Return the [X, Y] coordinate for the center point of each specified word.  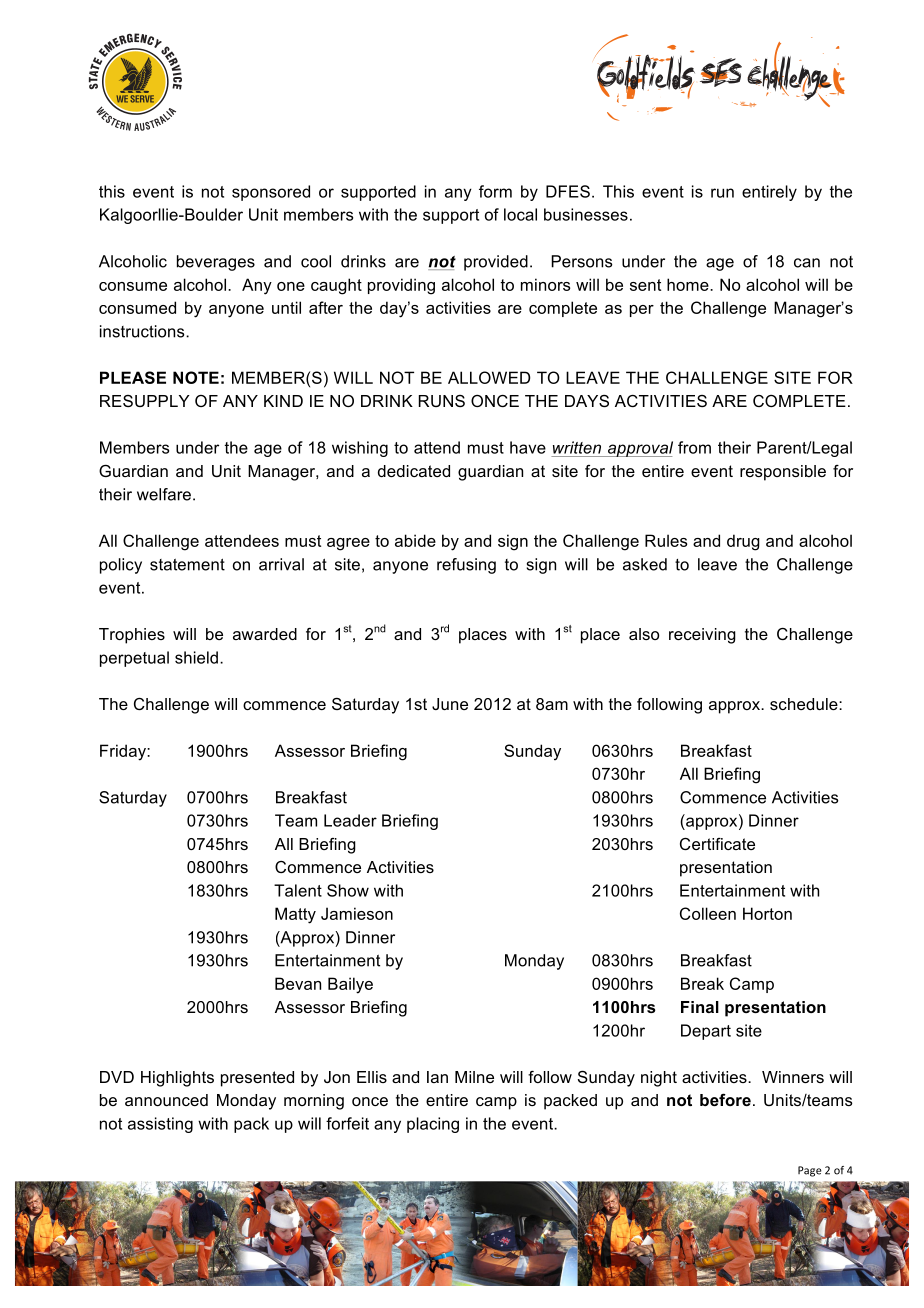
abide [415, 540]
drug [743, 542]
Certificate [717, 844]
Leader [350, 820]
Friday [124, 752]
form [495, 191]
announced [166, 1100]
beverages [216, 263]
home [689, 284]
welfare [164, 494]
